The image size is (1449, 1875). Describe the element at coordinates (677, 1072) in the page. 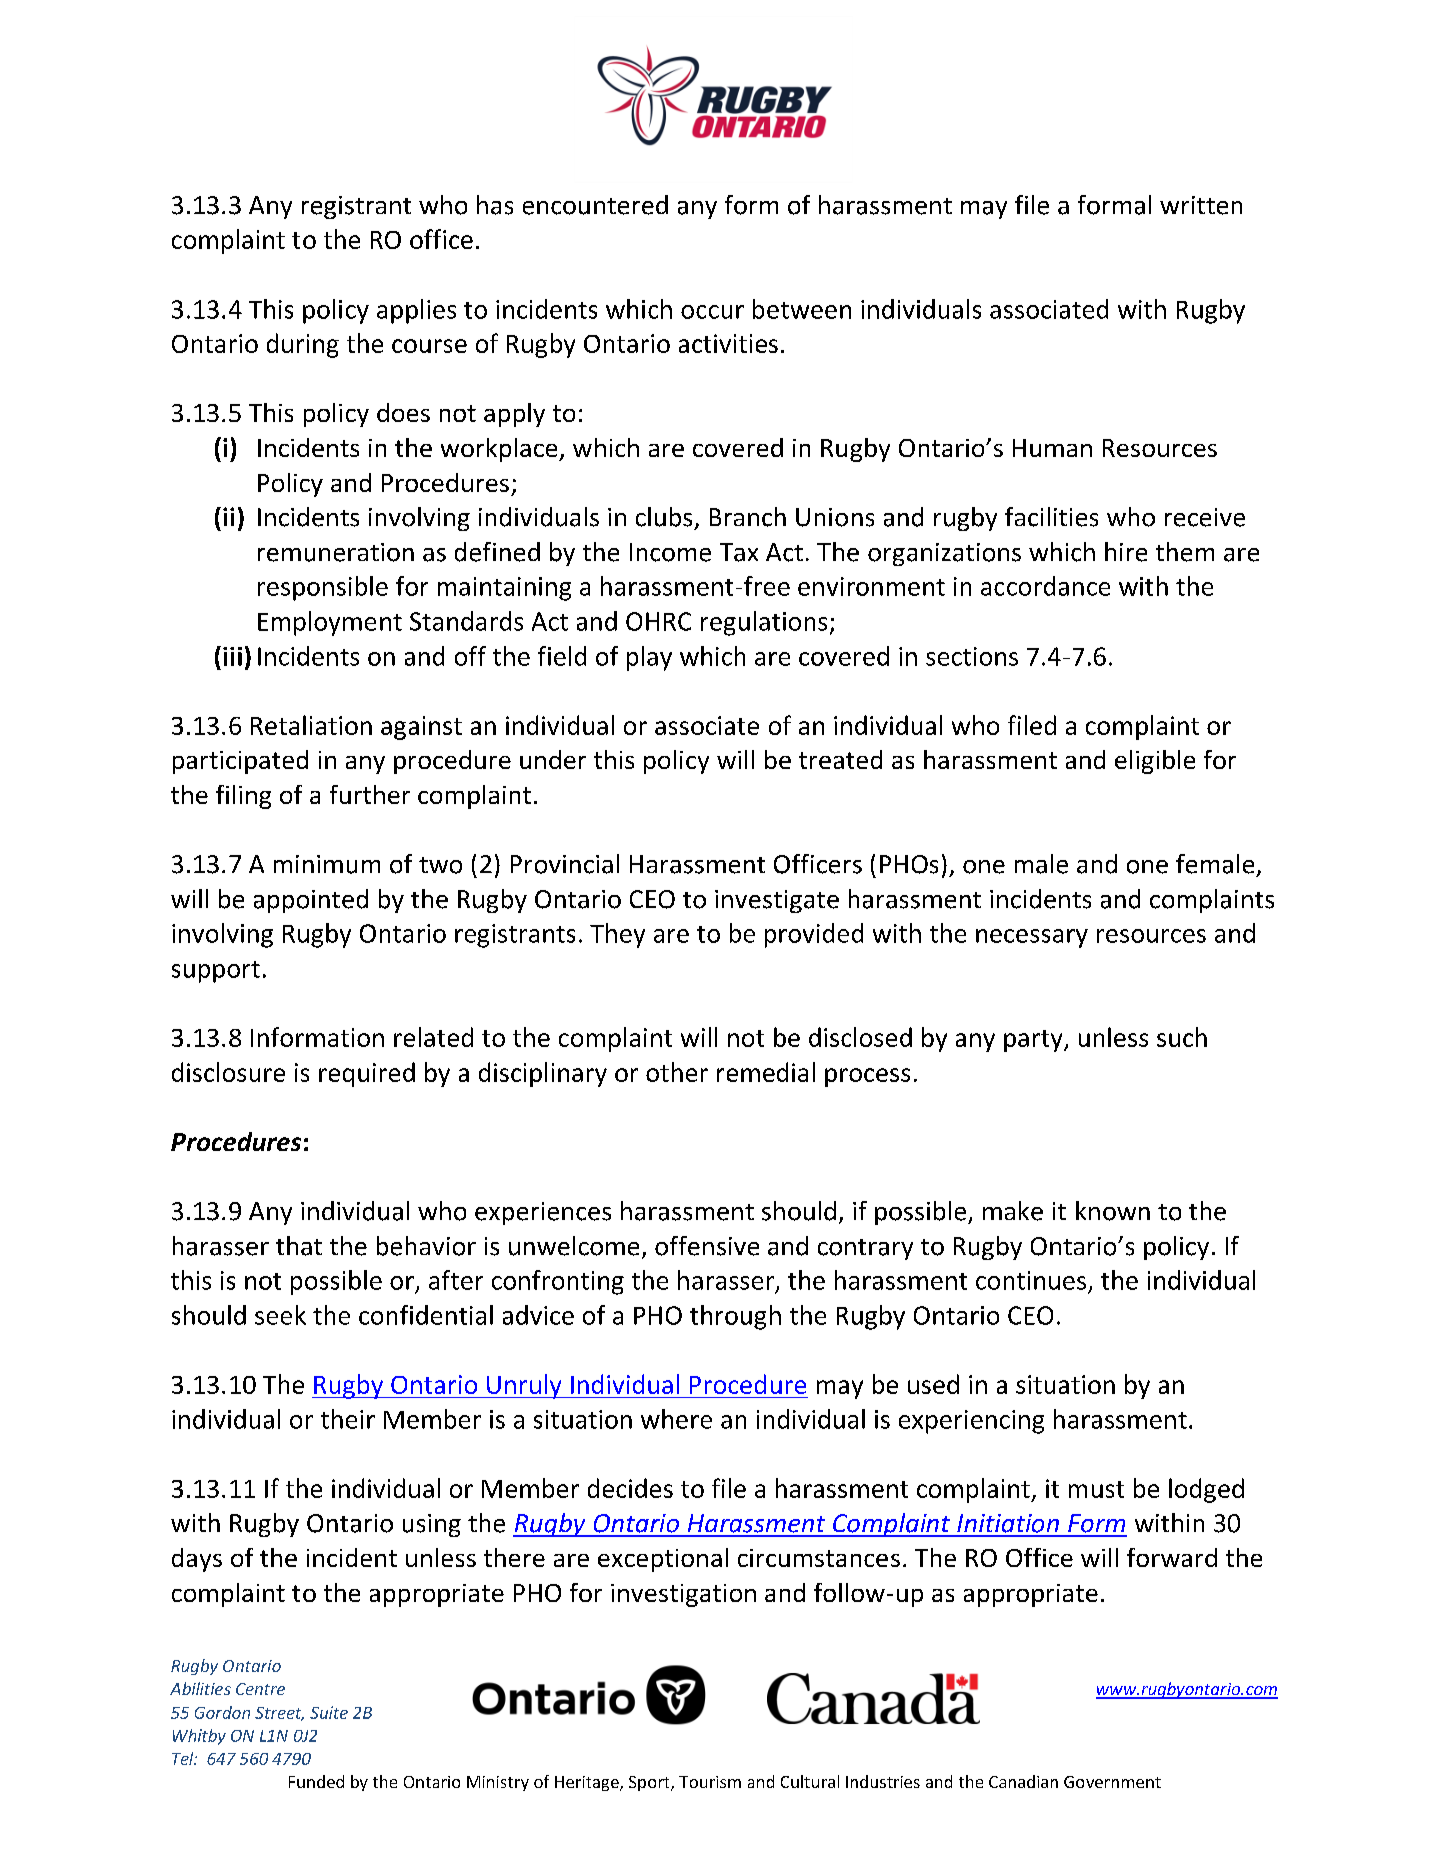

I see `other` at that location.
